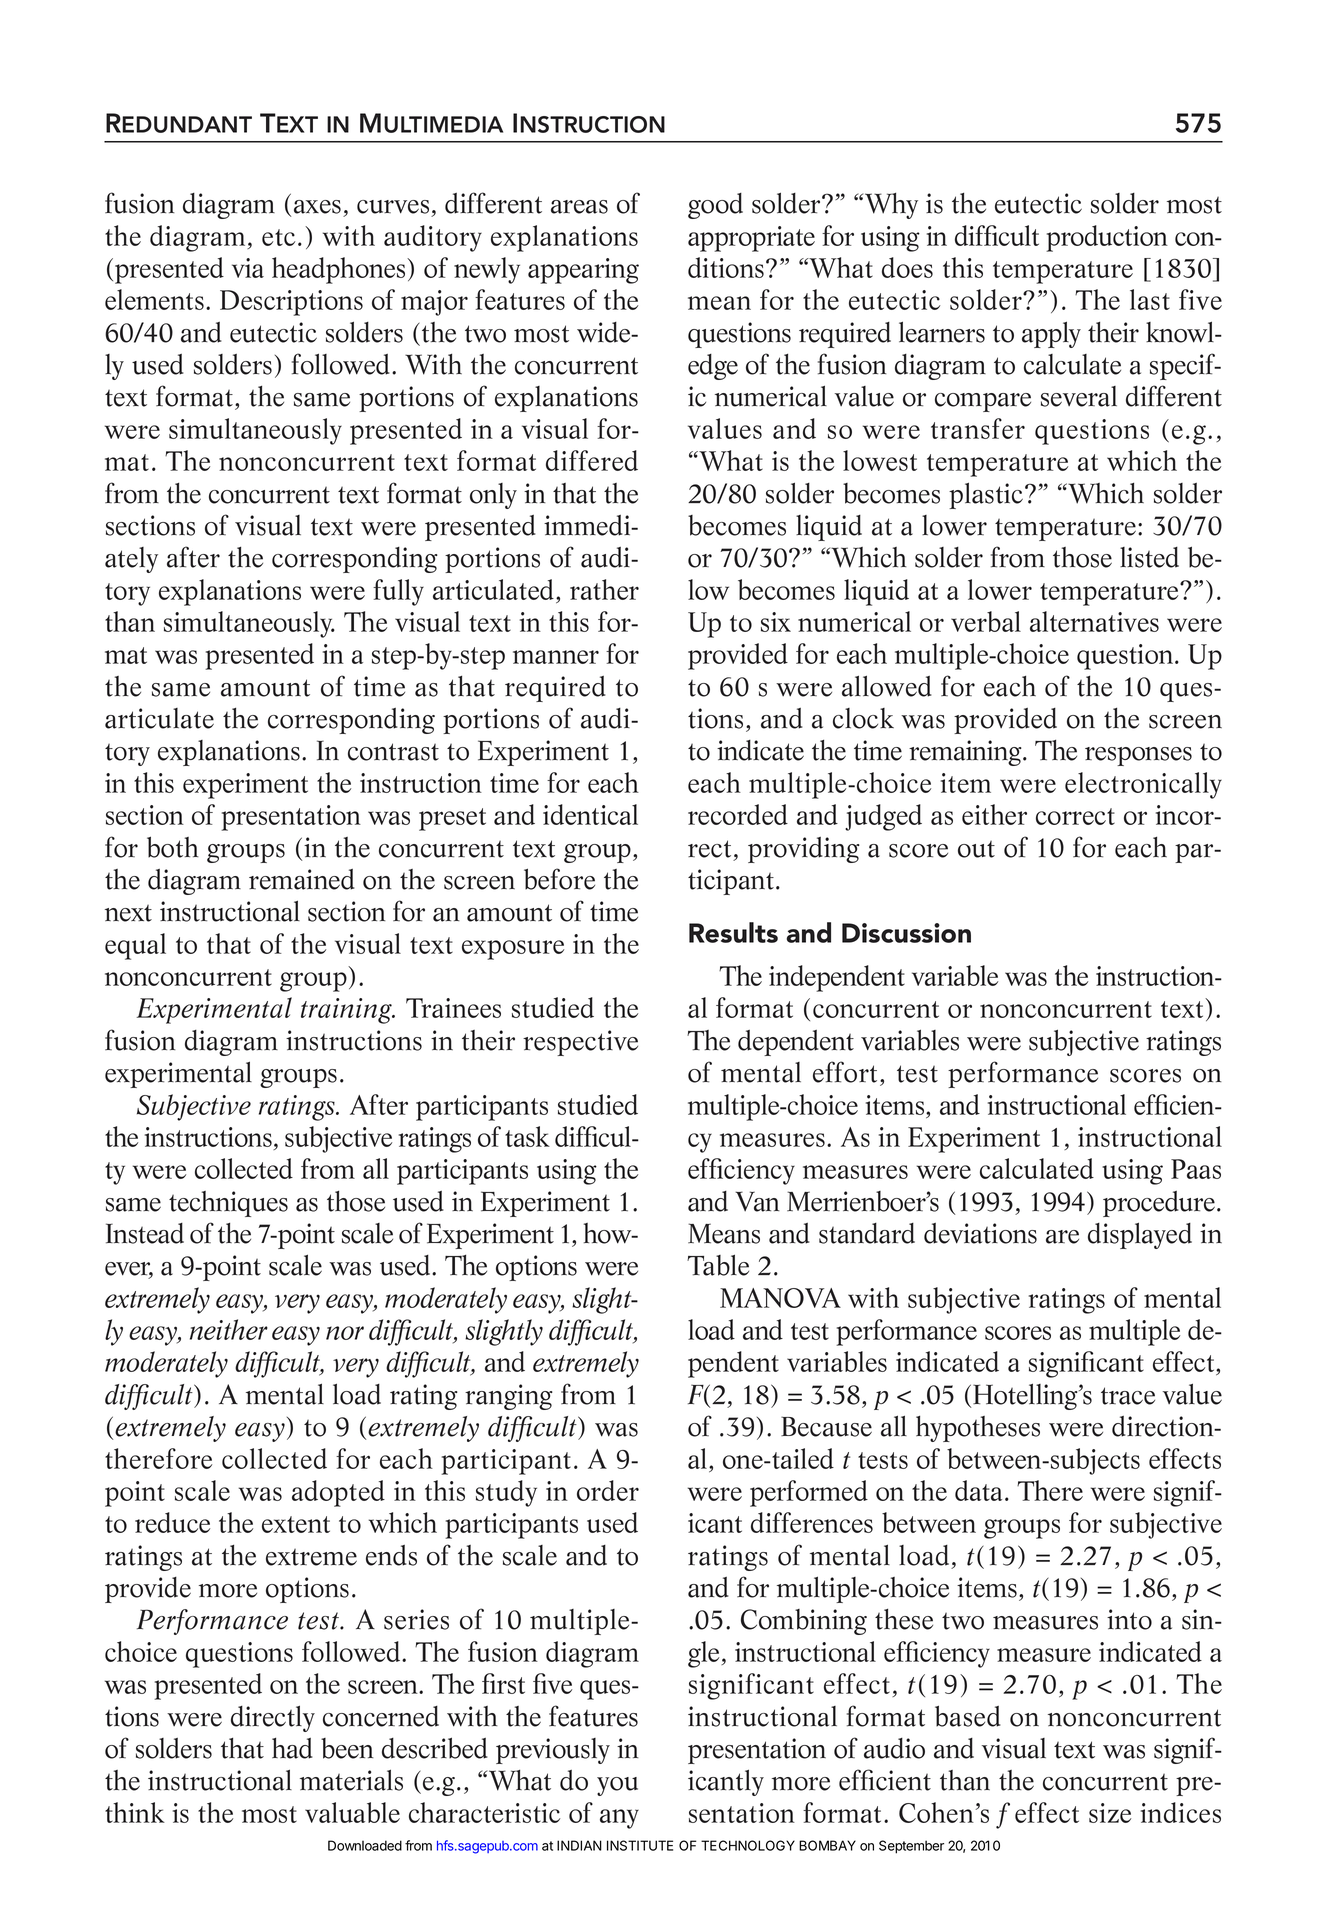 The width and height of the screenshot is (1327, 1923). What do you see at coordinates (292, 1748) in the screenshot?
I see `had` at bounding box center [292, 1748].
